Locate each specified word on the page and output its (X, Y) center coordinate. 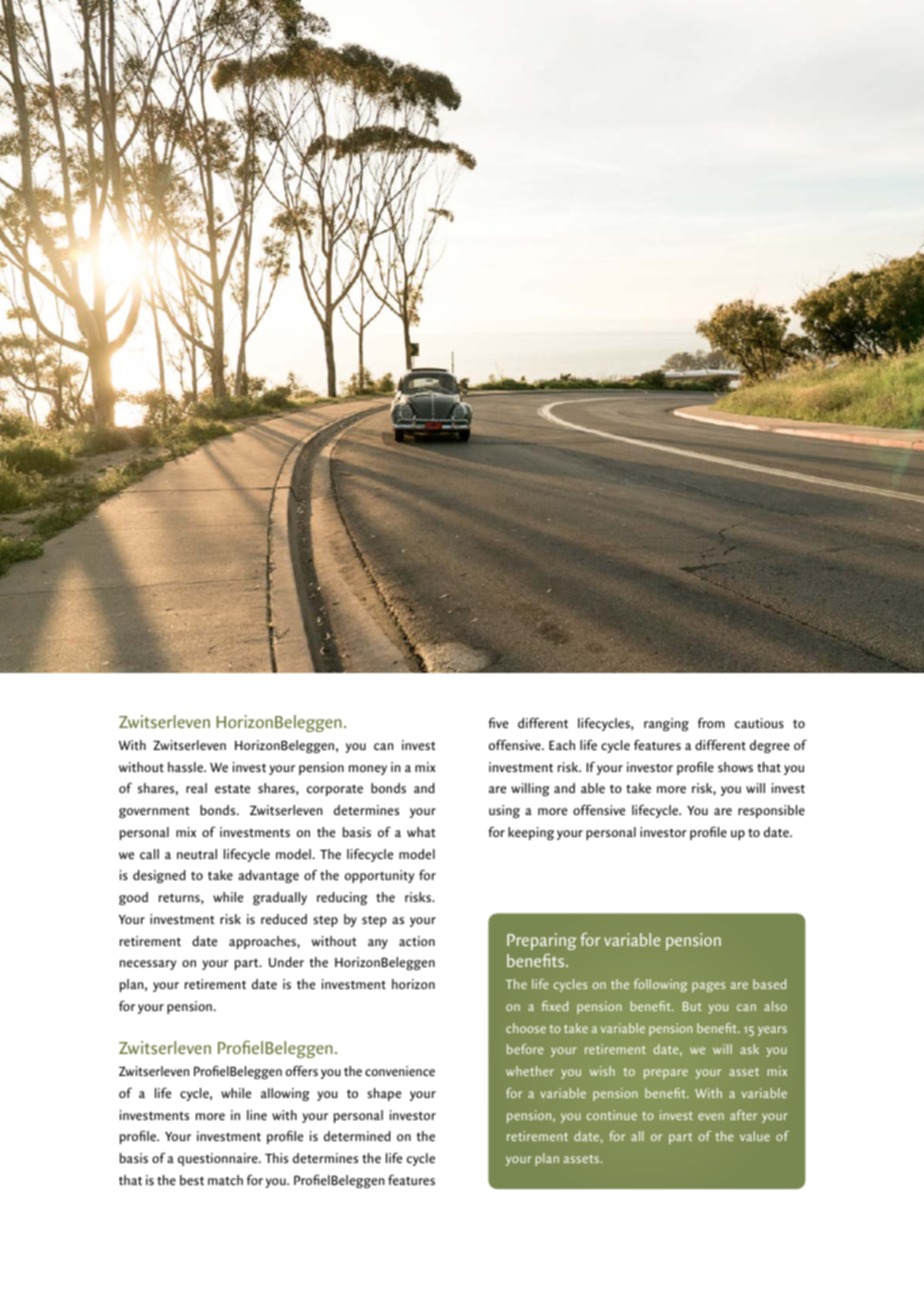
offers (302, 1070)
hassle (186, 767)
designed (159, 876)
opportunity (379, 876)
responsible (771, 811)
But (692, 1006)
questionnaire (219, 1159)
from (711, 722)
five (498, 722)
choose (526, 1028)
